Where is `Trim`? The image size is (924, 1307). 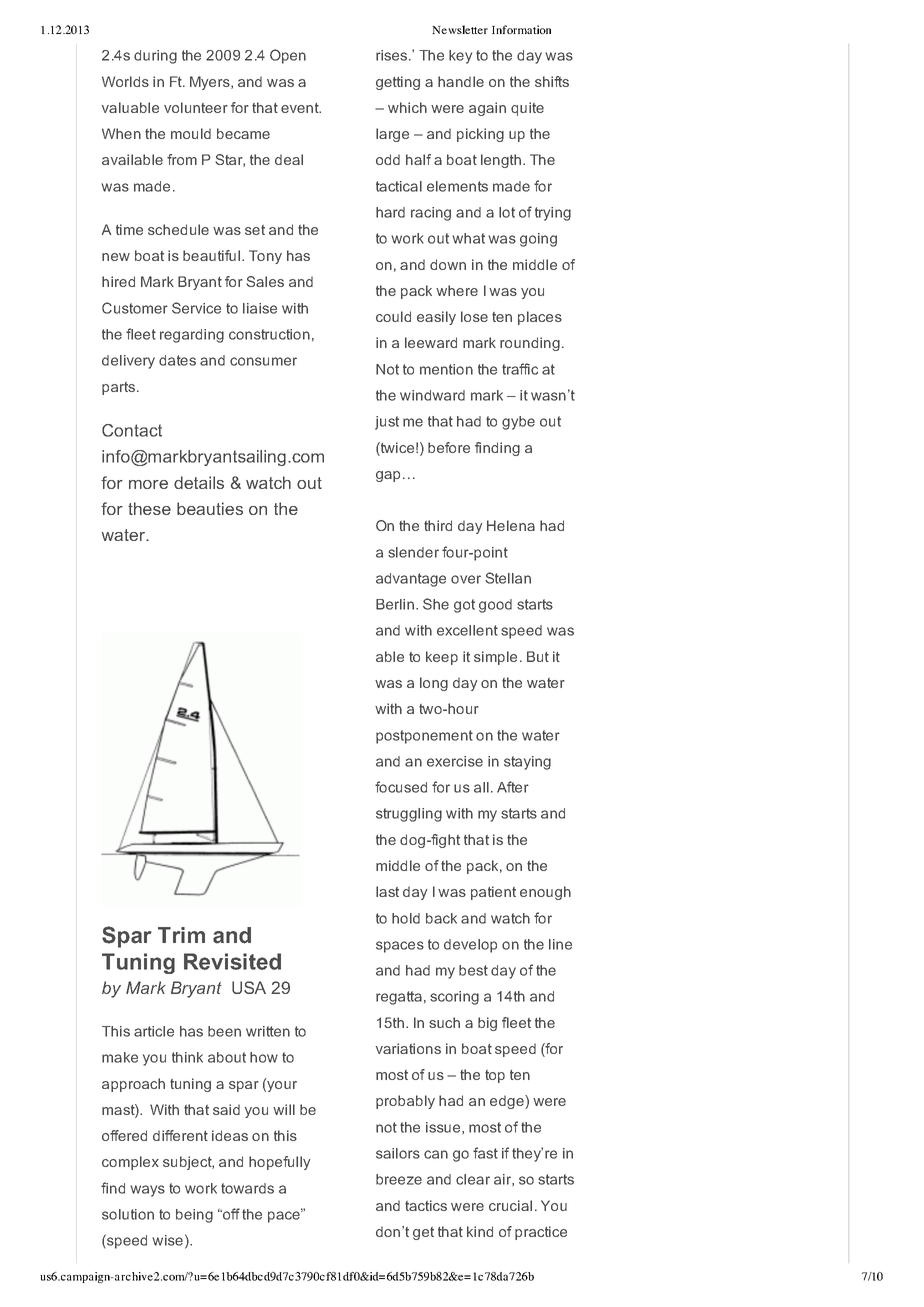 Trim is located at coordinates (181, 935).
